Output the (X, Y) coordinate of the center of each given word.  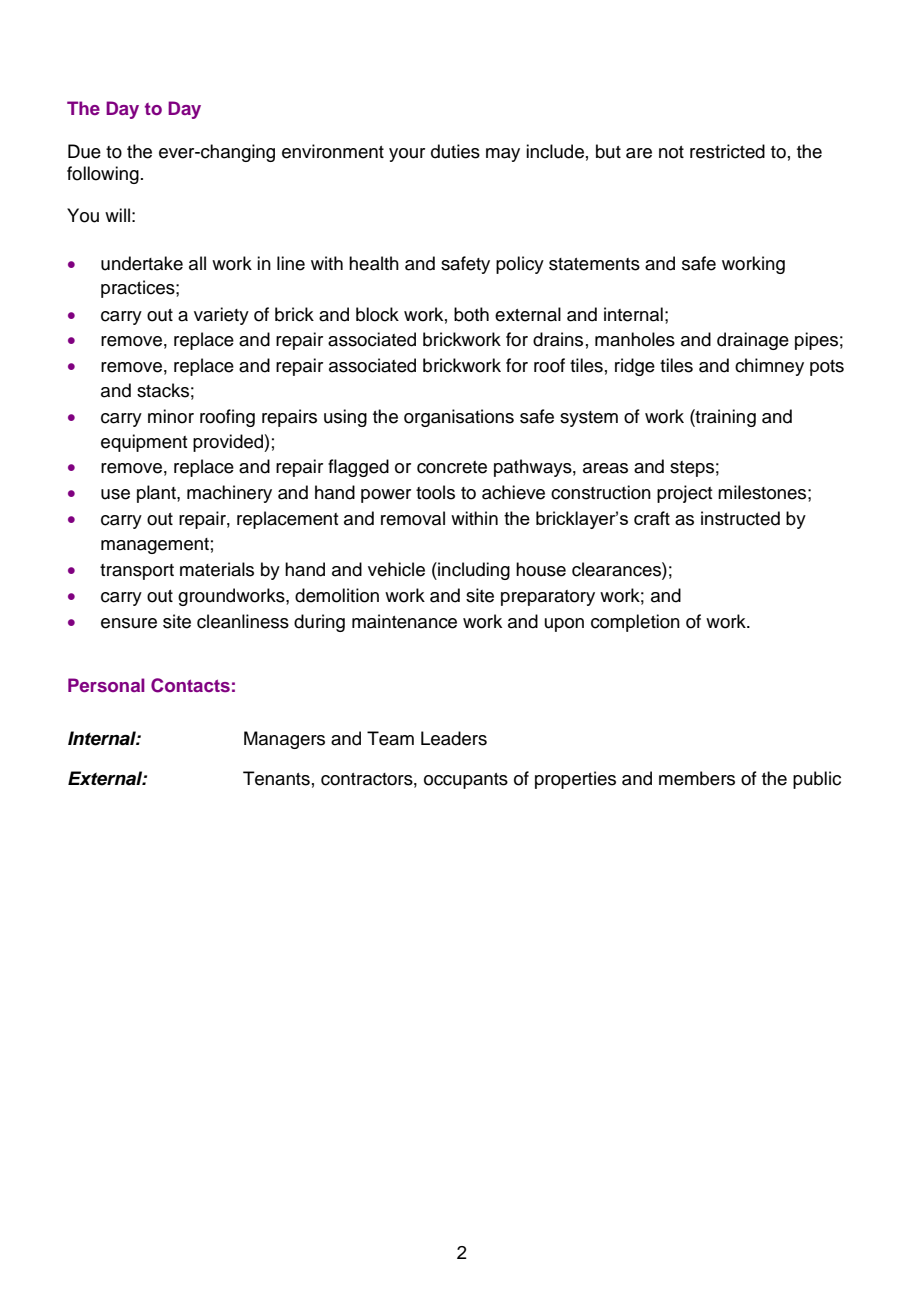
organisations (459, 418)
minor (171, 416)
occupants (466, 781)
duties (455, 151)
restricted (727, 151)
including (473, 571)
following (103, 175)
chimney (769, 367)
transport (137, 572)
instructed (740, 518)
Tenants (276, 778)
